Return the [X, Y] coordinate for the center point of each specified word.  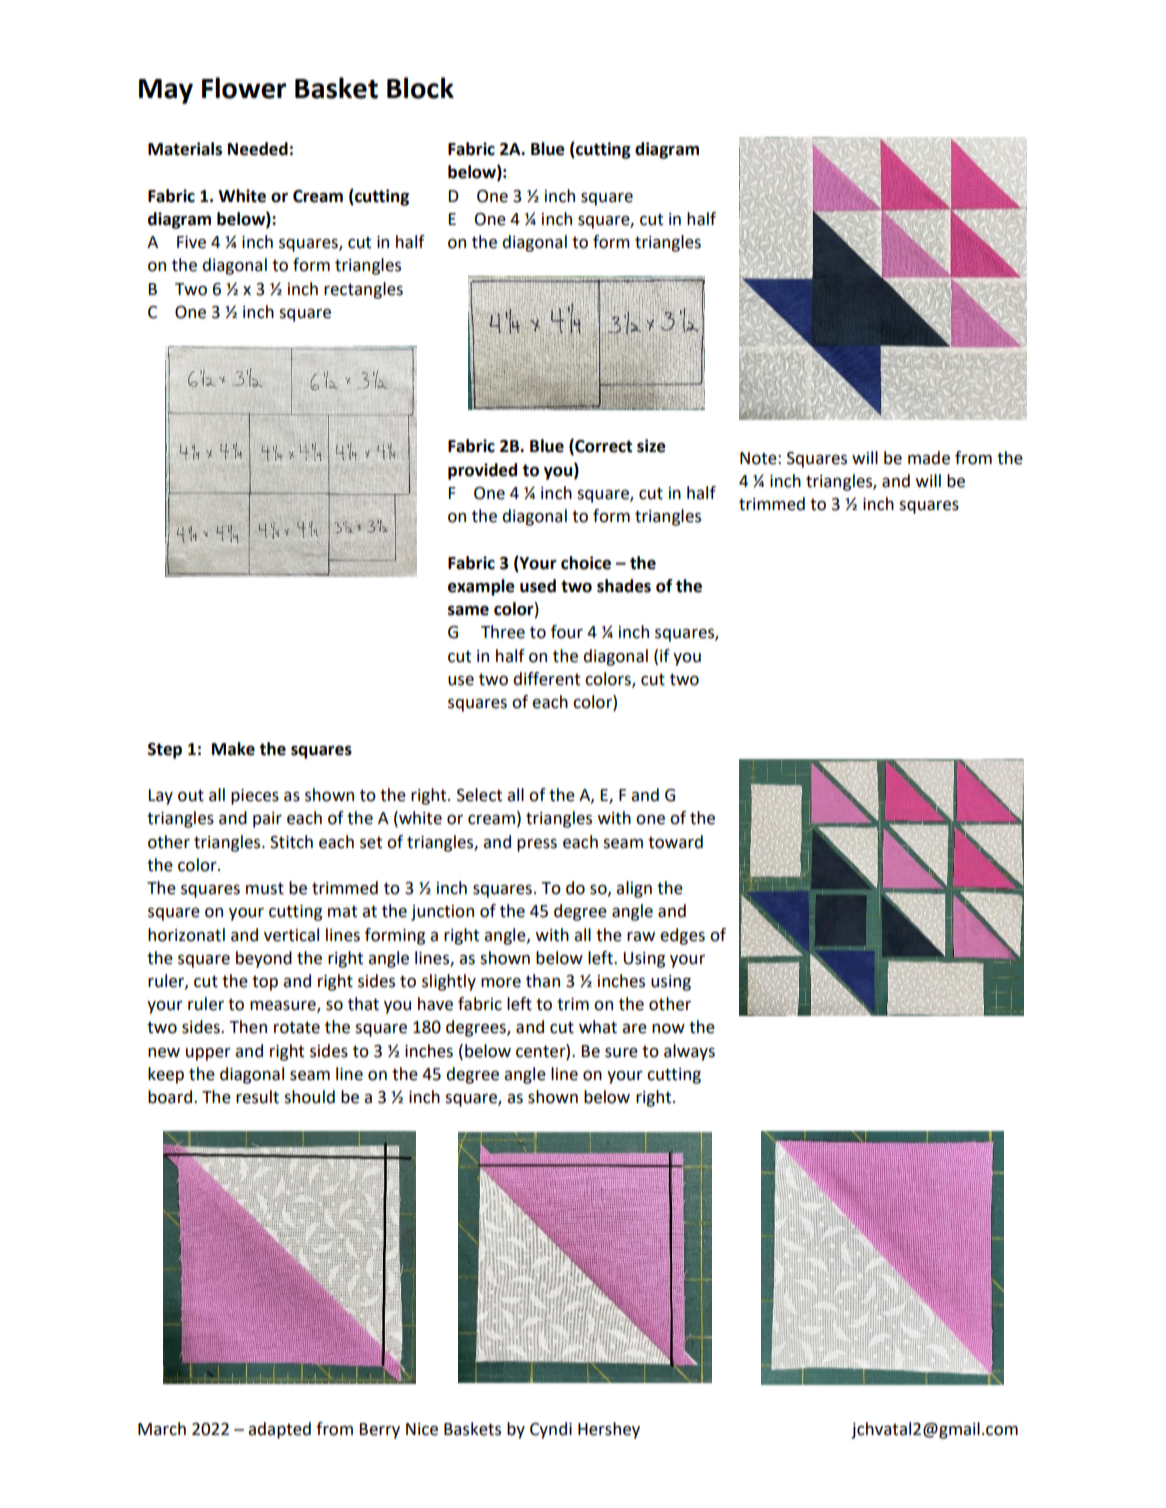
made [929, 458]
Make [233, 749]
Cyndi [551, 1430]
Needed [258, 149]
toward [675, 842]
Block [420, 88]
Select [479, 795]
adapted [279, 1430]
